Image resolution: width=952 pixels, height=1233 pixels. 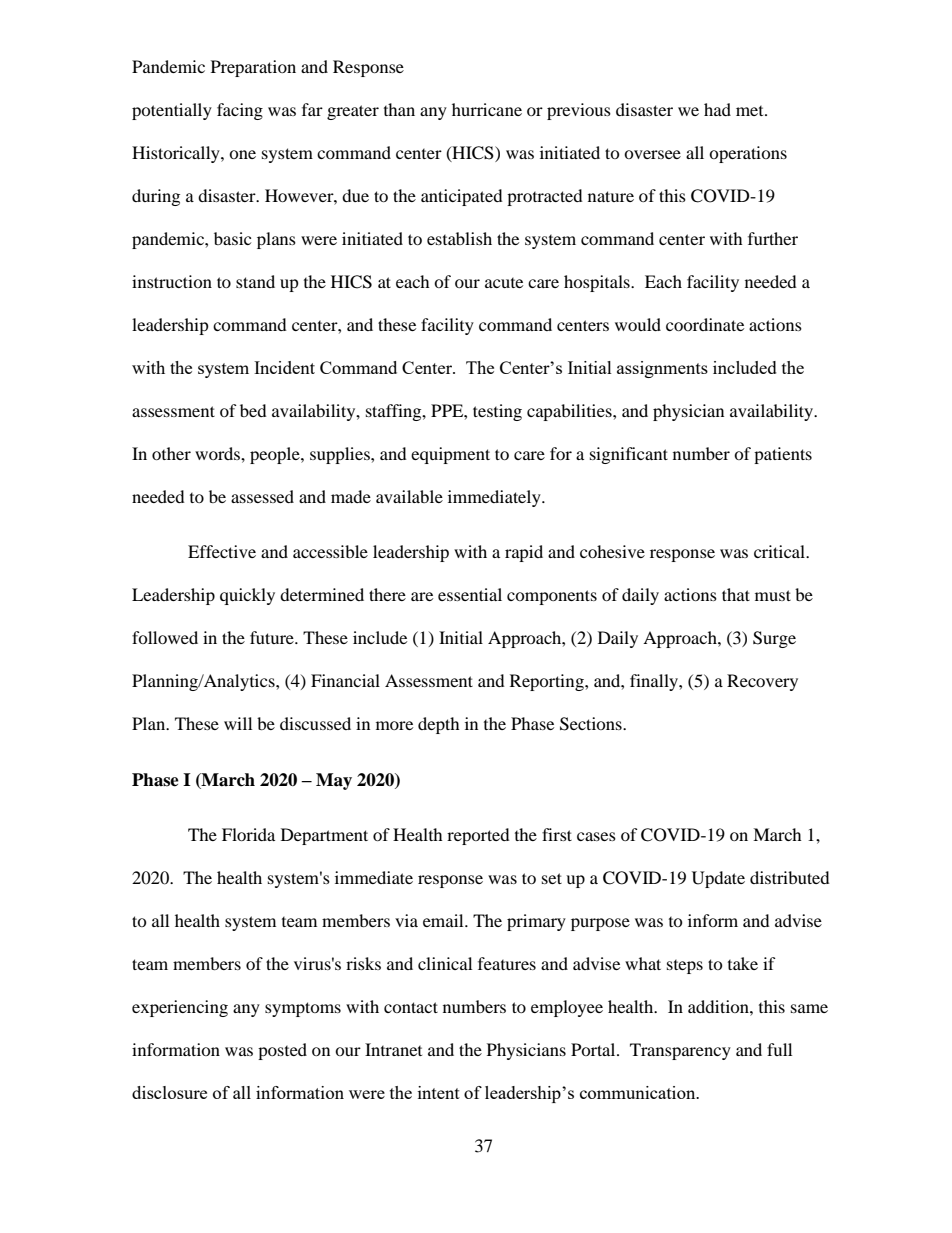 What do you see at coordinates (439, 1092) in the document?
I see `intent` at bounding box center [439, 1092].
